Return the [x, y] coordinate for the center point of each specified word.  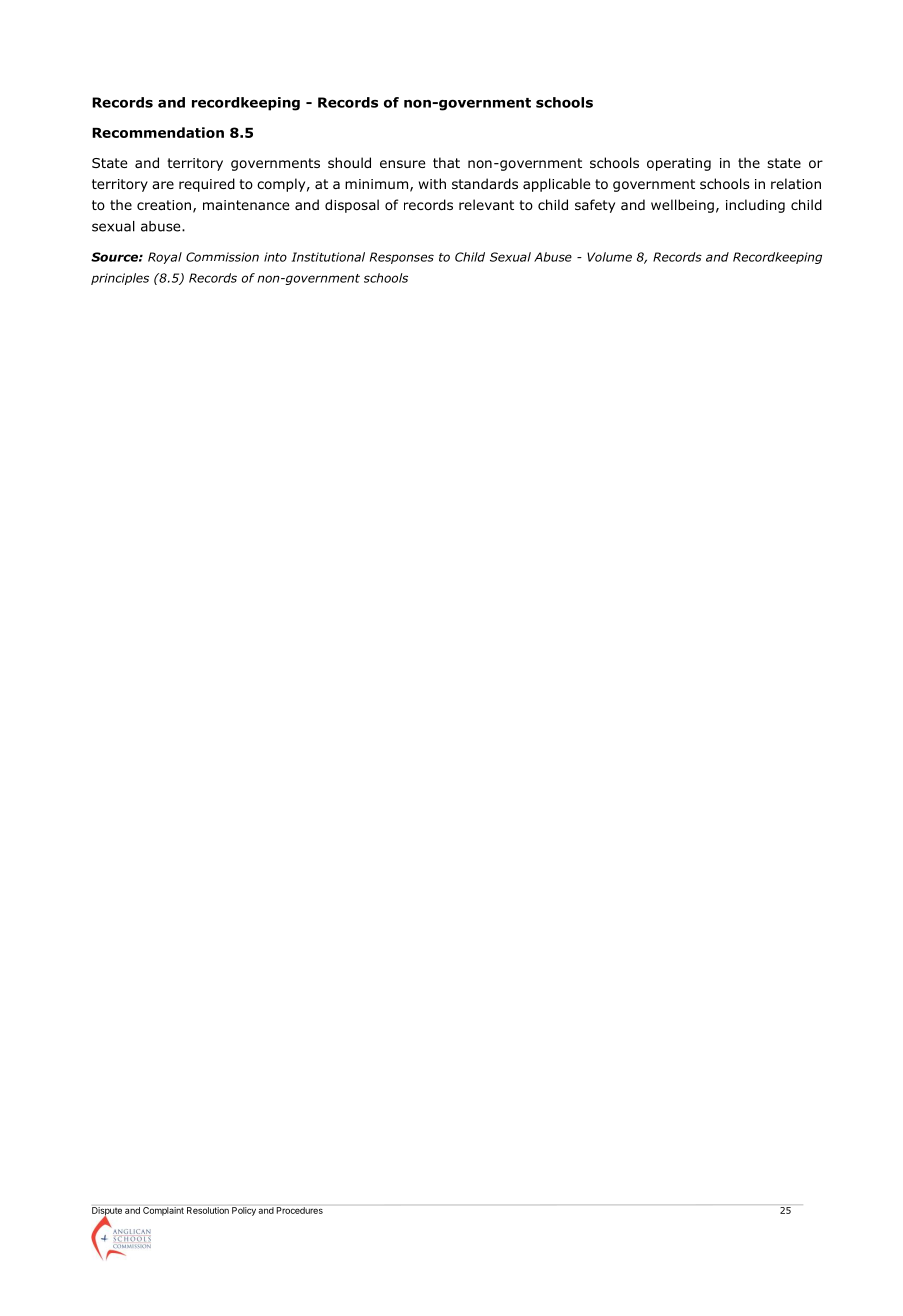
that [446, 162]
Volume [609, 257]
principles [120, 279]
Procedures [299, 1210]
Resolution [208, 1210]
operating [679, 164]
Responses [402, 258]
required [207, 185]
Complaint [163, 1211]
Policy [244, 1211]
